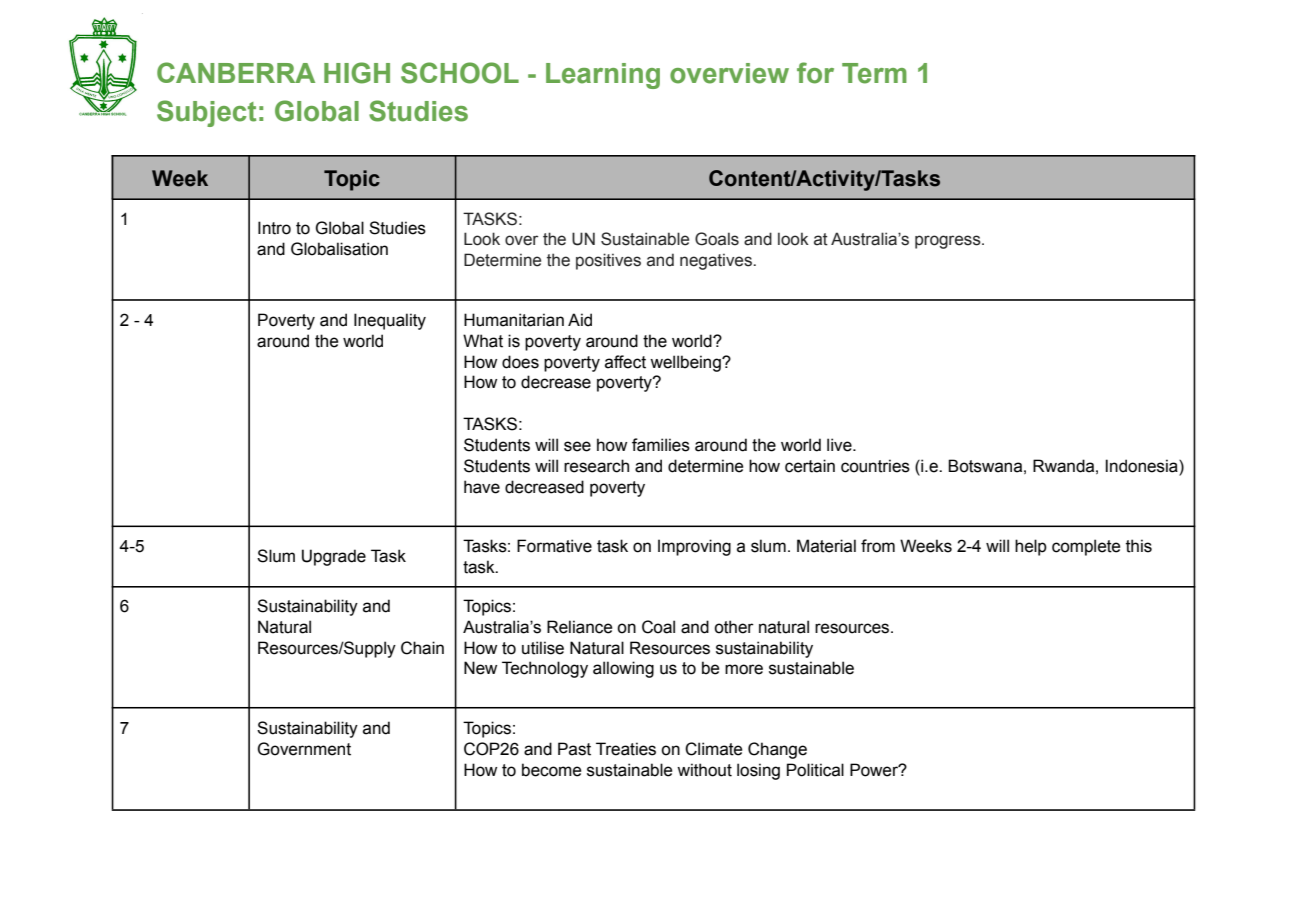  Describe the element at coordinates (334, 557) in the screenshot. I see `Upgrade` at that location.
